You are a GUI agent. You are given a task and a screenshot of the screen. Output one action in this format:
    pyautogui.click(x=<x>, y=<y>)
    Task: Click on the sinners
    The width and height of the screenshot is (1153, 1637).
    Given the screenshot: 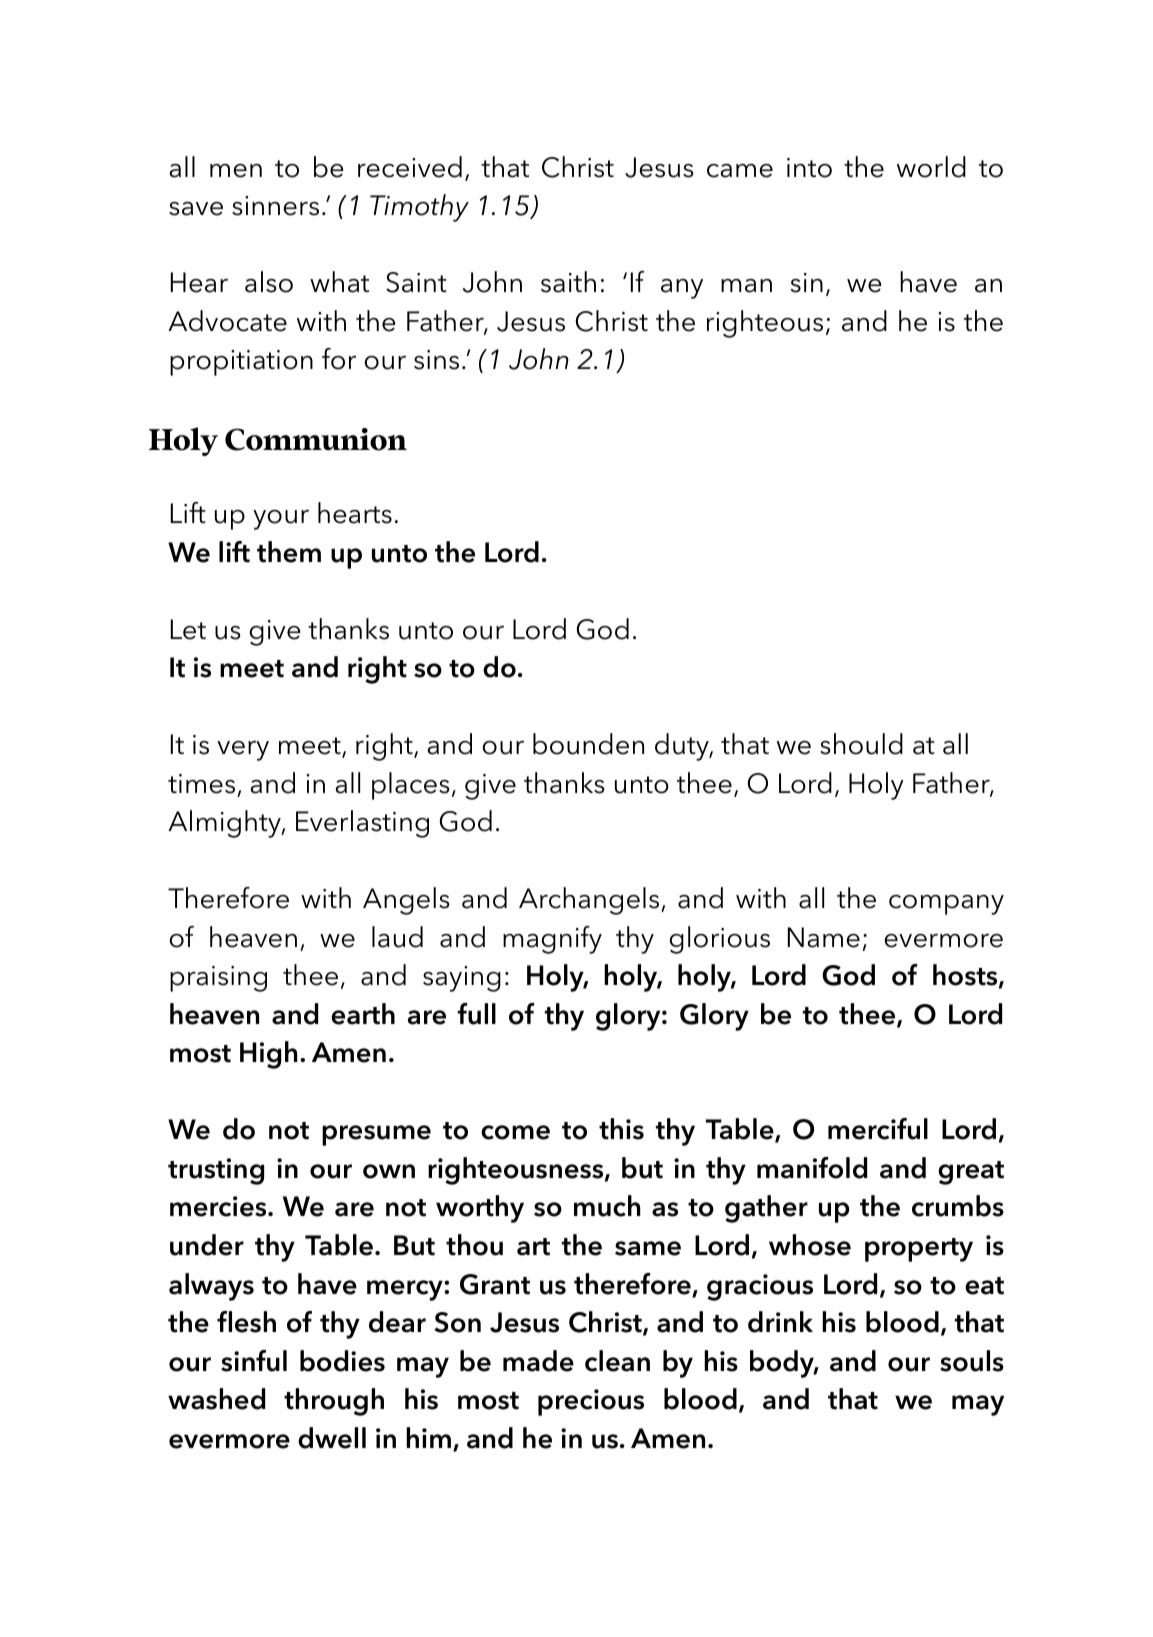 What is the action you would take?
    pyautogui.click(x=275, y=206)
